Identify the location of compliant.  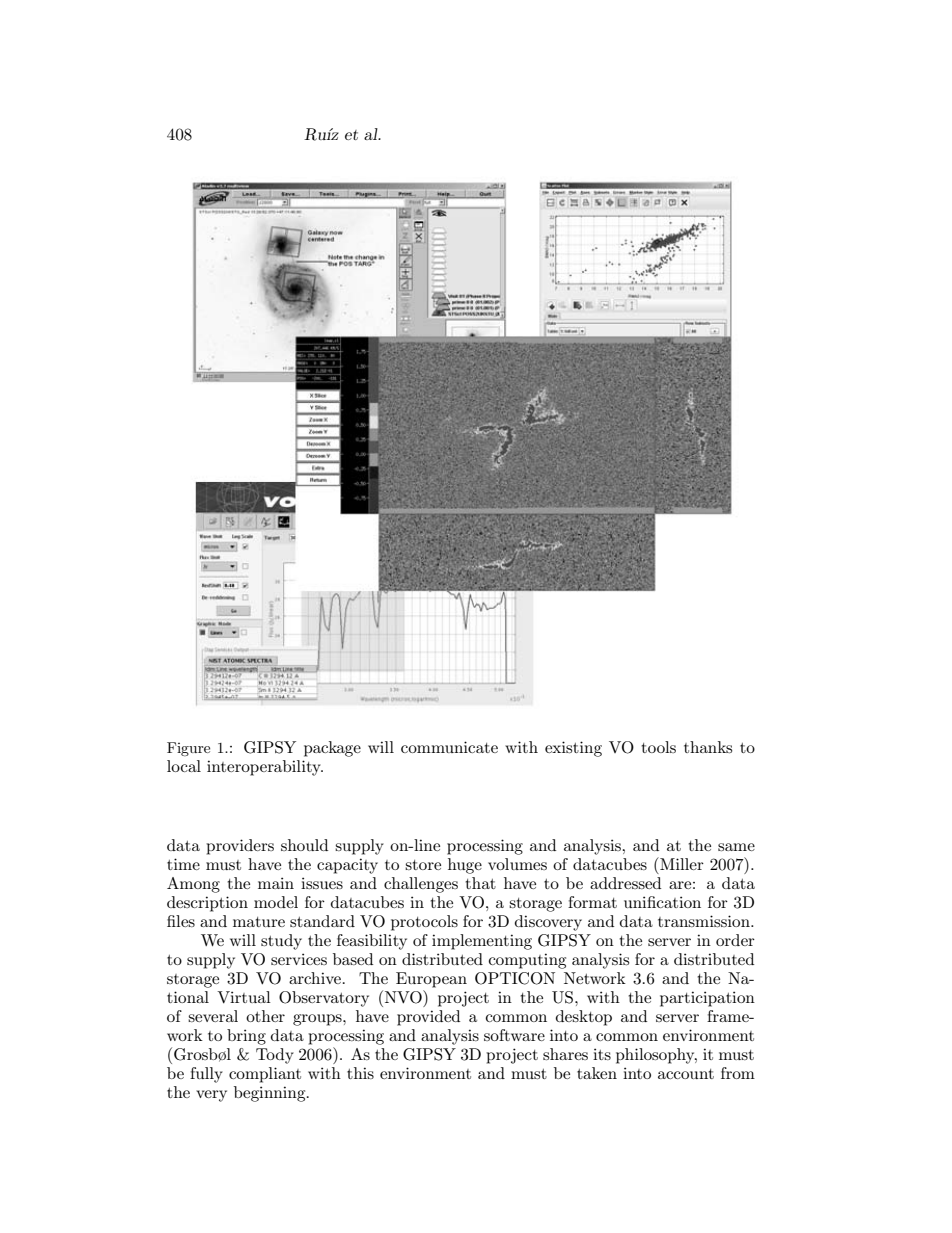
(265, 1075).
